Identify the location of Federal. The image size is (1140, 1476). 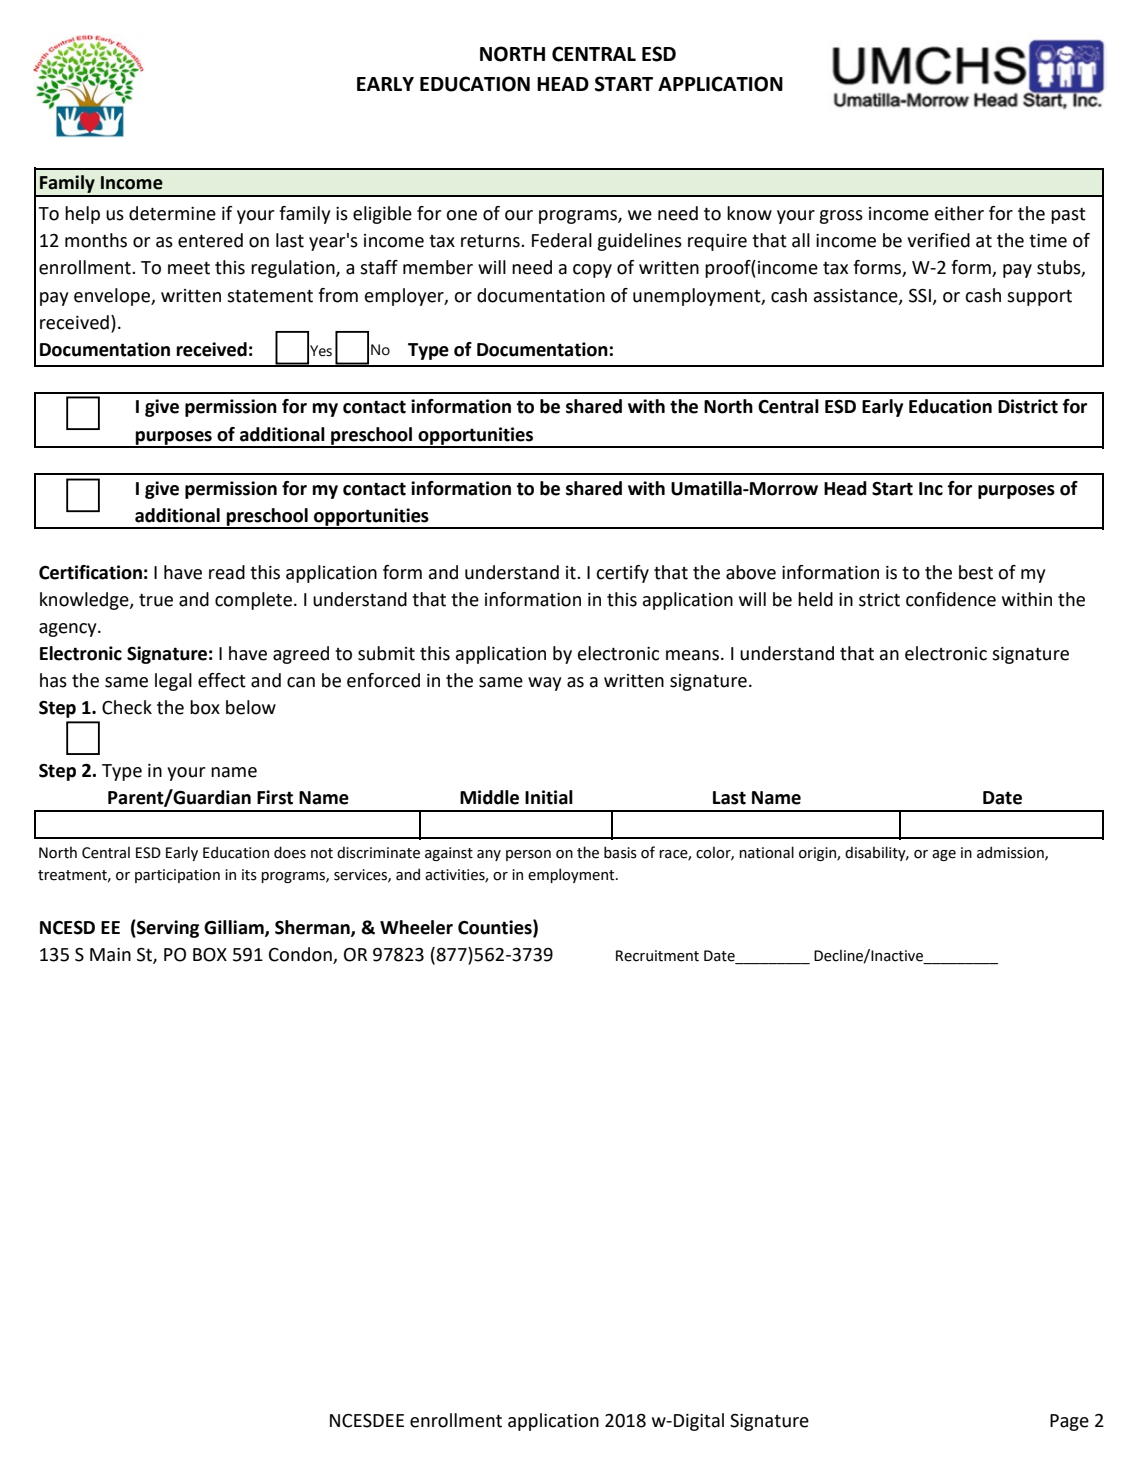
(562, 240).
